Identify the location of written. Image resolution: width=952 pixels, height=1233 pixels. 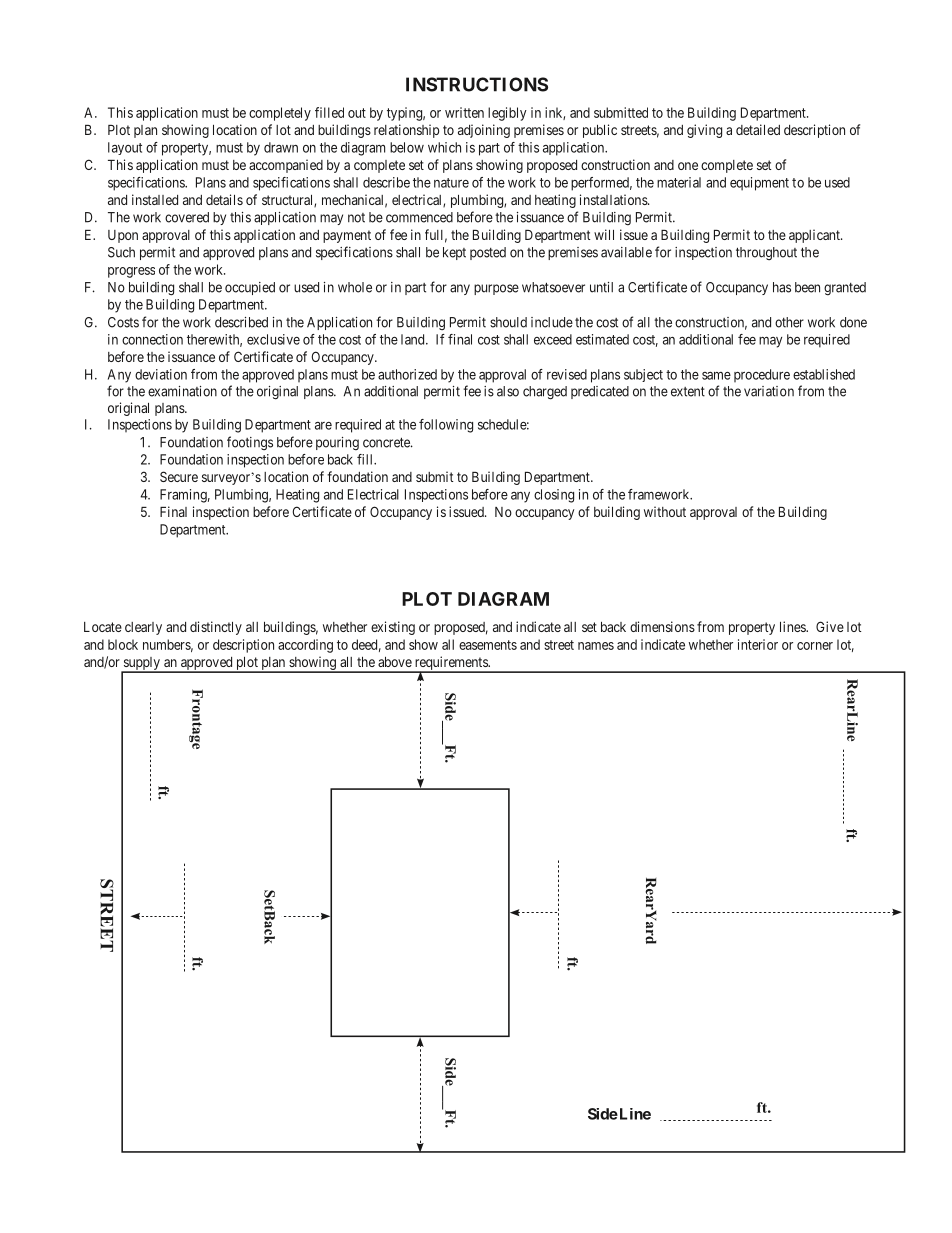
(464, 112).
